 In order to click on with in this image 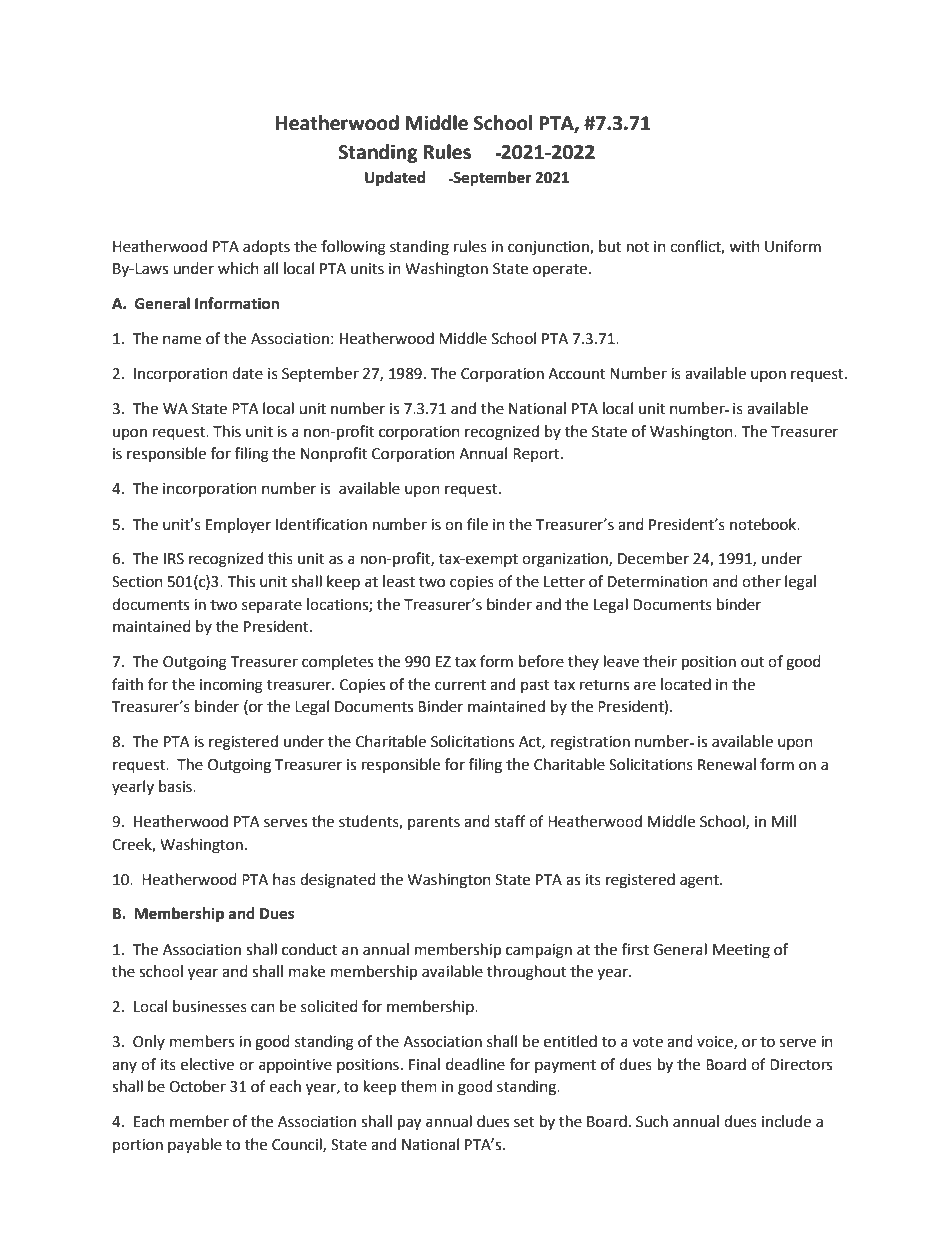, I will do `click(744, 246)`.
